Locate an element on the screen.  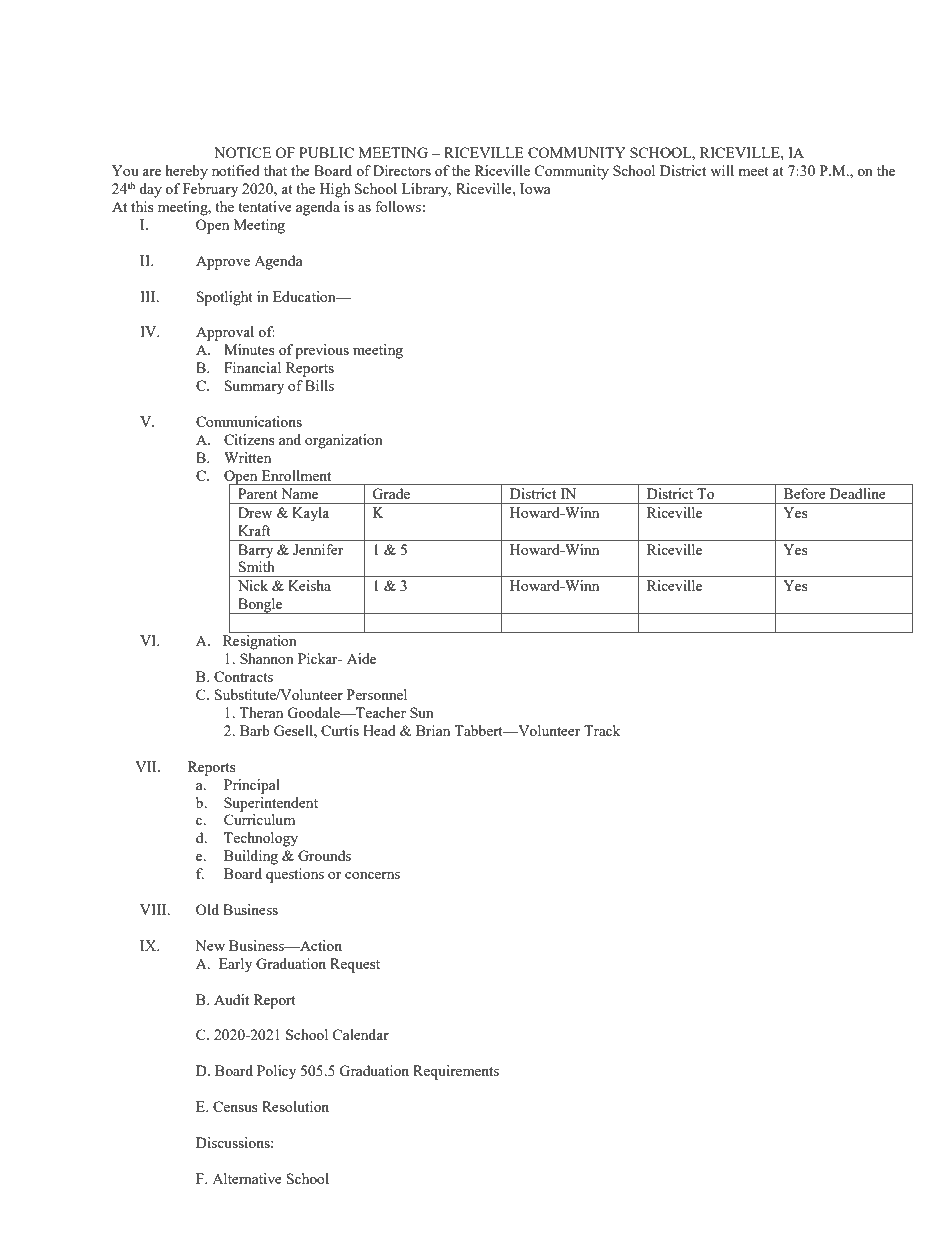
Sun is located at coordinates (422, 712).
